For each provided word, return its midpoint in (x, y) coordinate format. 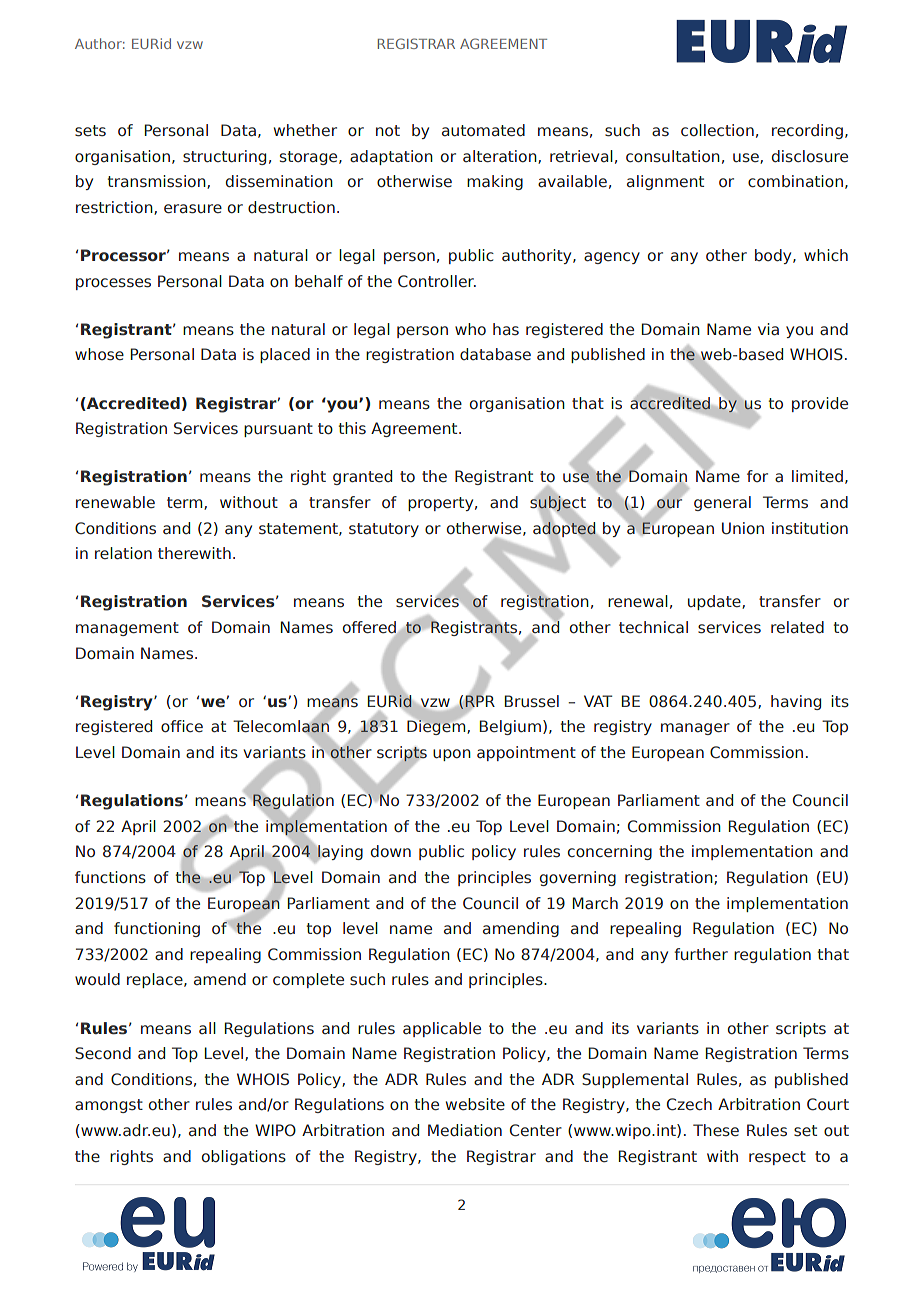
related (797, 627)
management (127, 629)
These (716, 1130)
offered (370, 628)
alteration (501, 157)
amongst (109, 1106)
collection (717, 130)
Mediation (465, 1130)
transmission (158, 182)
